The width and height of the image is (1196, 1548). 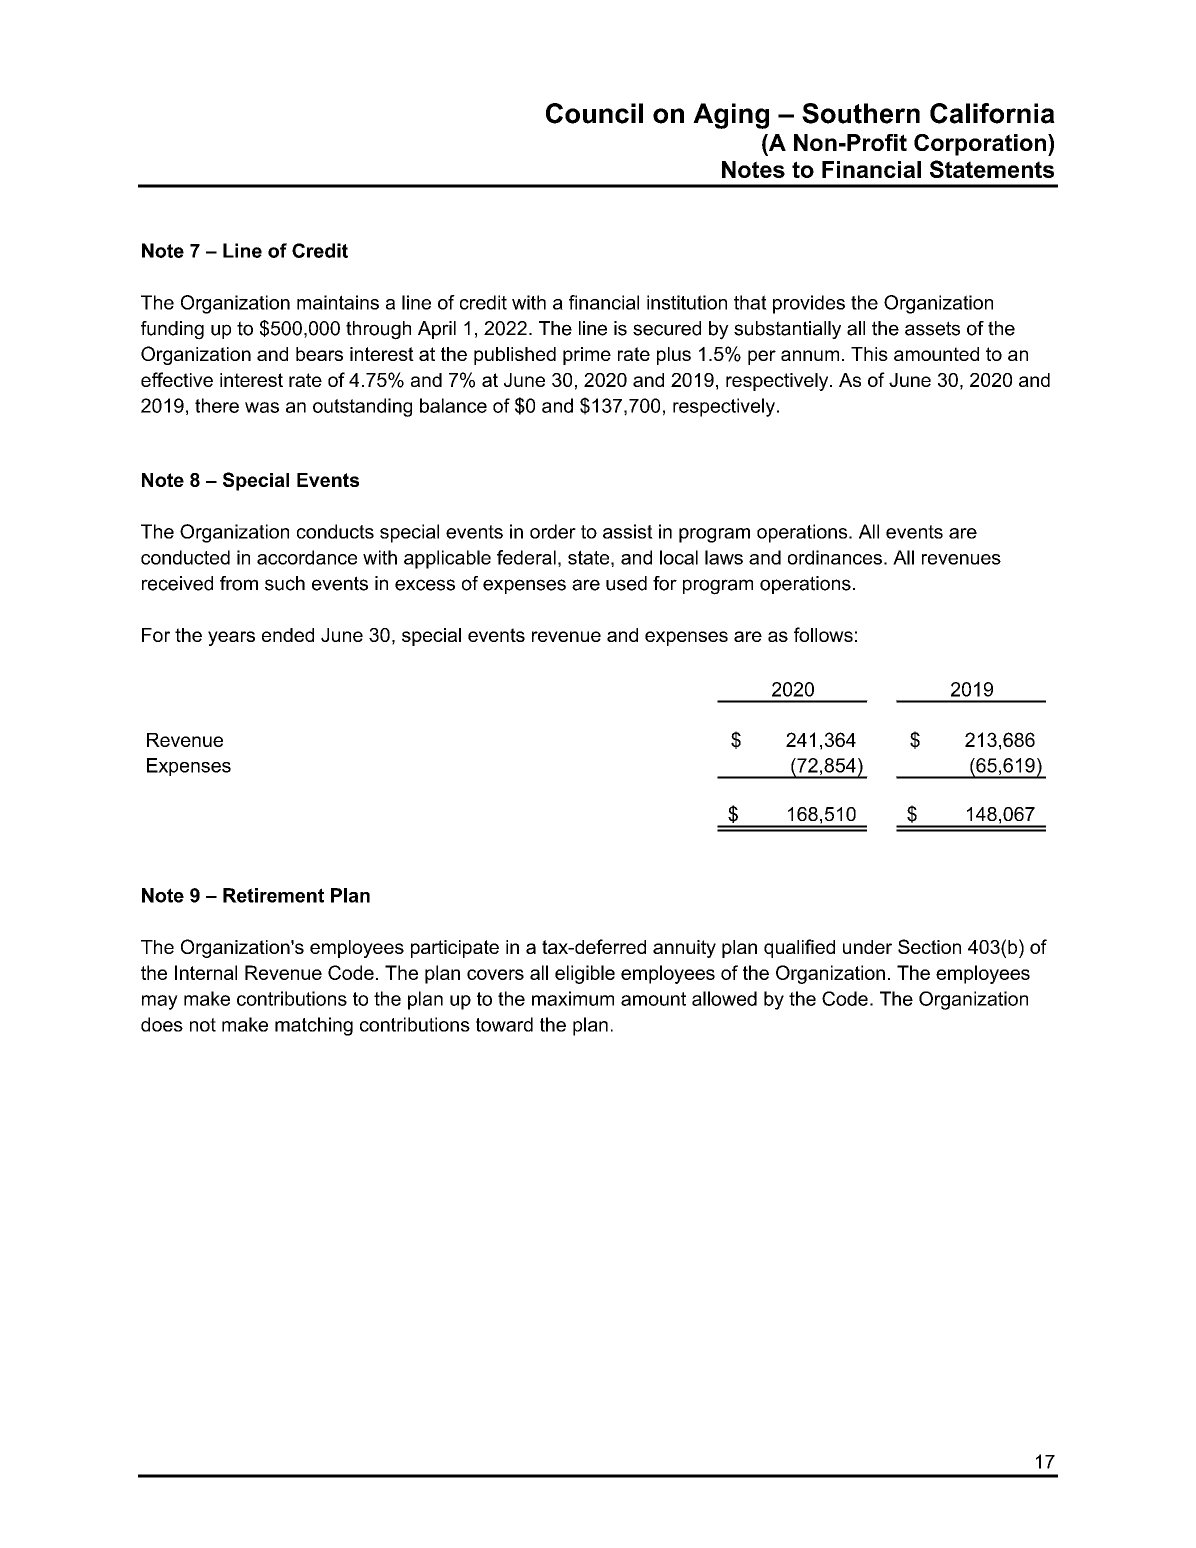 What do you see at coordinates (338, 302) in the image?
I see `maintains` at bounding box center [338, 302].
